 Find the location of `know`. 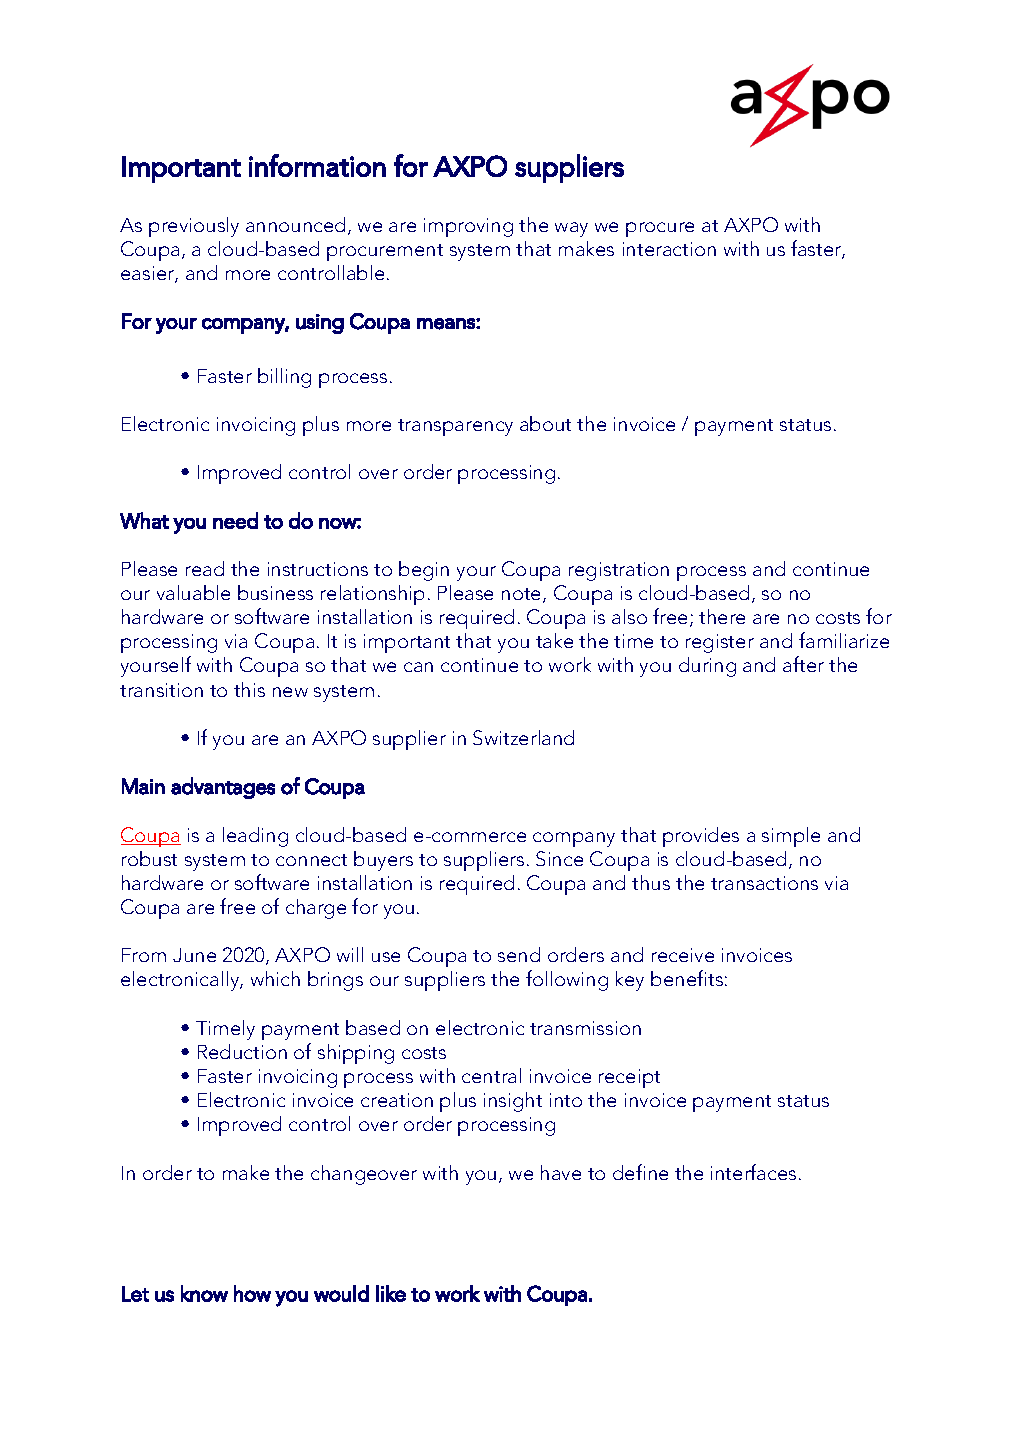

know is located at coordinates (204, 1293).
